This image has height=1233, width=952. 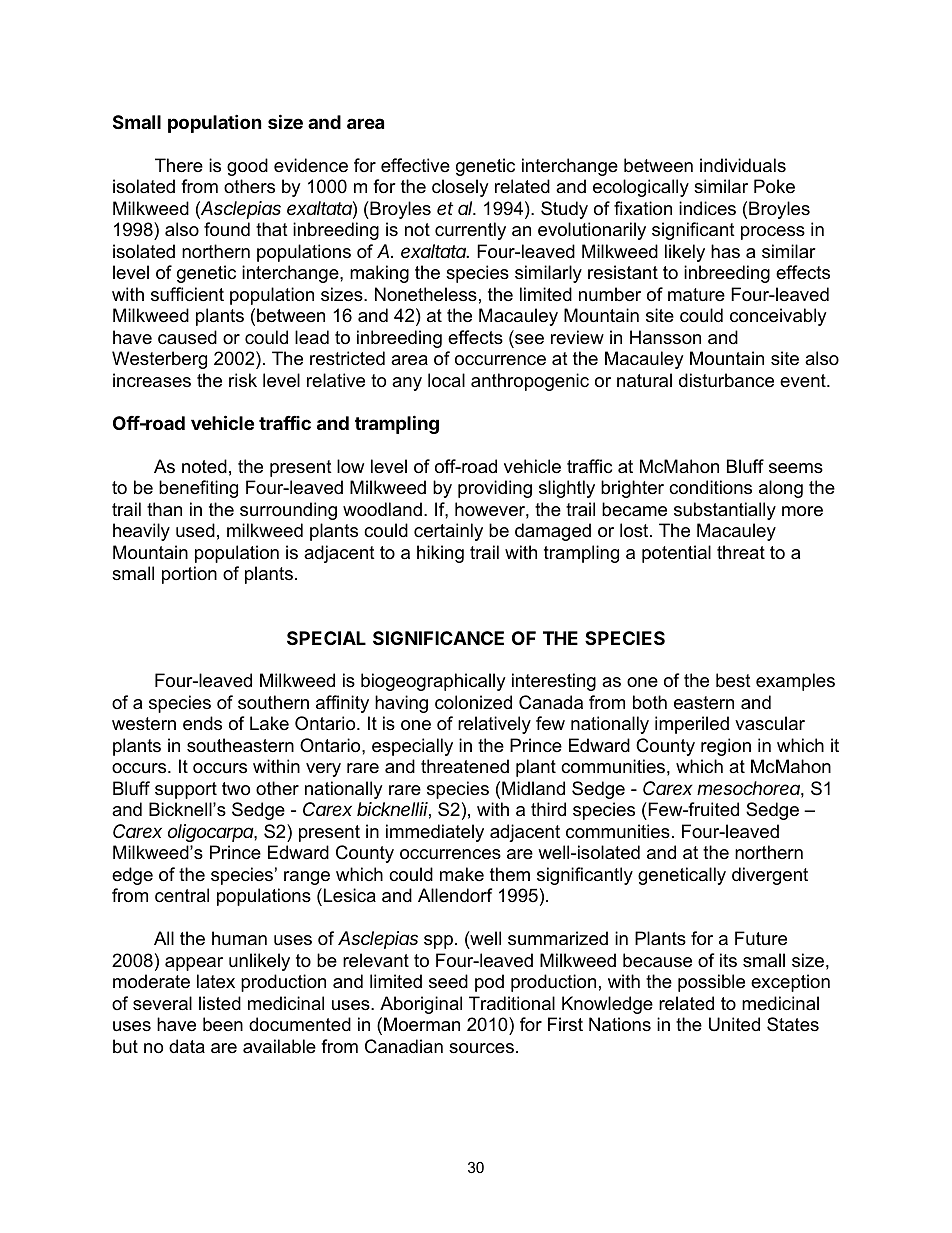 What do you see at coordinates (189, 575) in the image?
I see `portion` at bounding box center [189, 575].
